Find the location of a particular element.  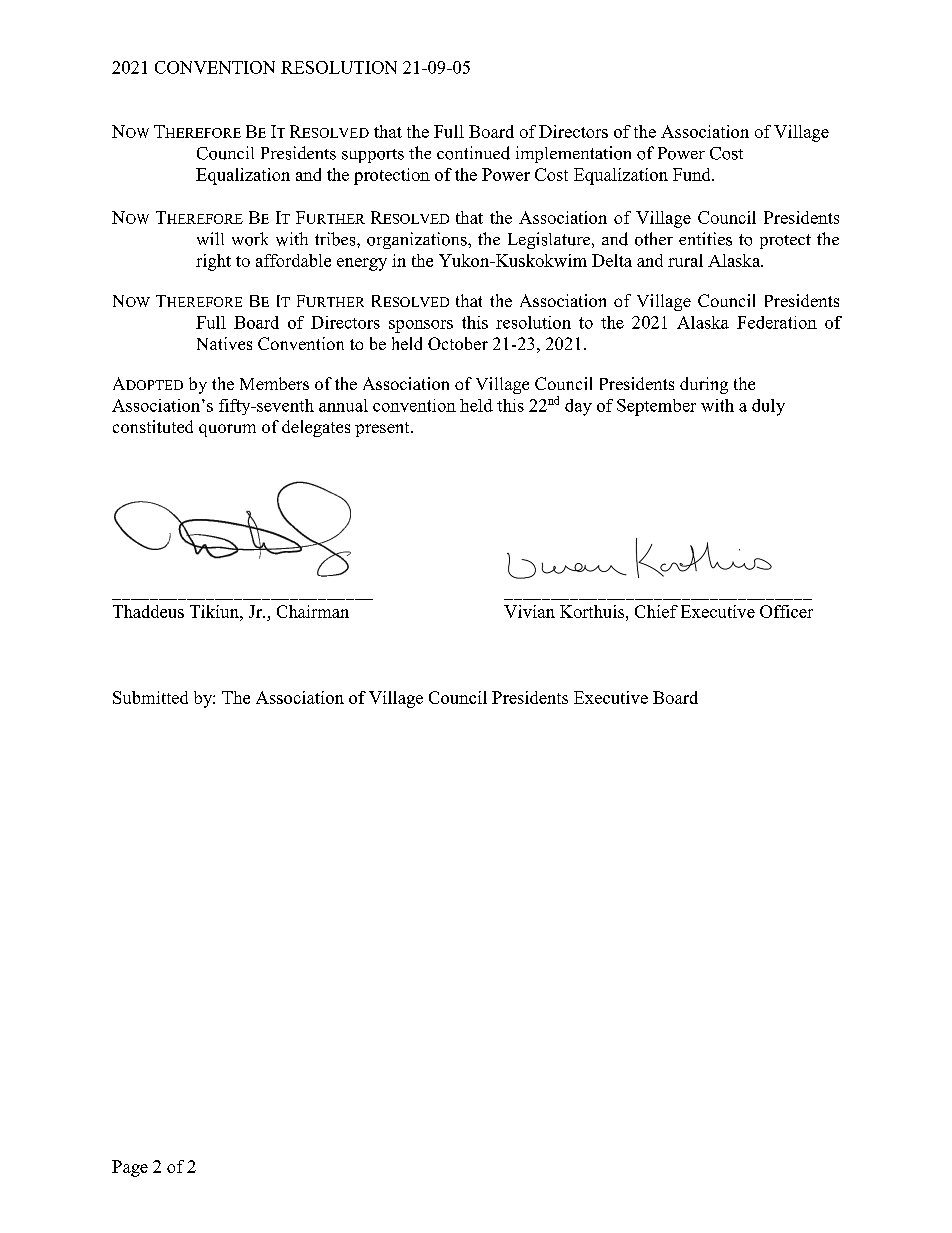

September is located at coordinates (656, 407).
